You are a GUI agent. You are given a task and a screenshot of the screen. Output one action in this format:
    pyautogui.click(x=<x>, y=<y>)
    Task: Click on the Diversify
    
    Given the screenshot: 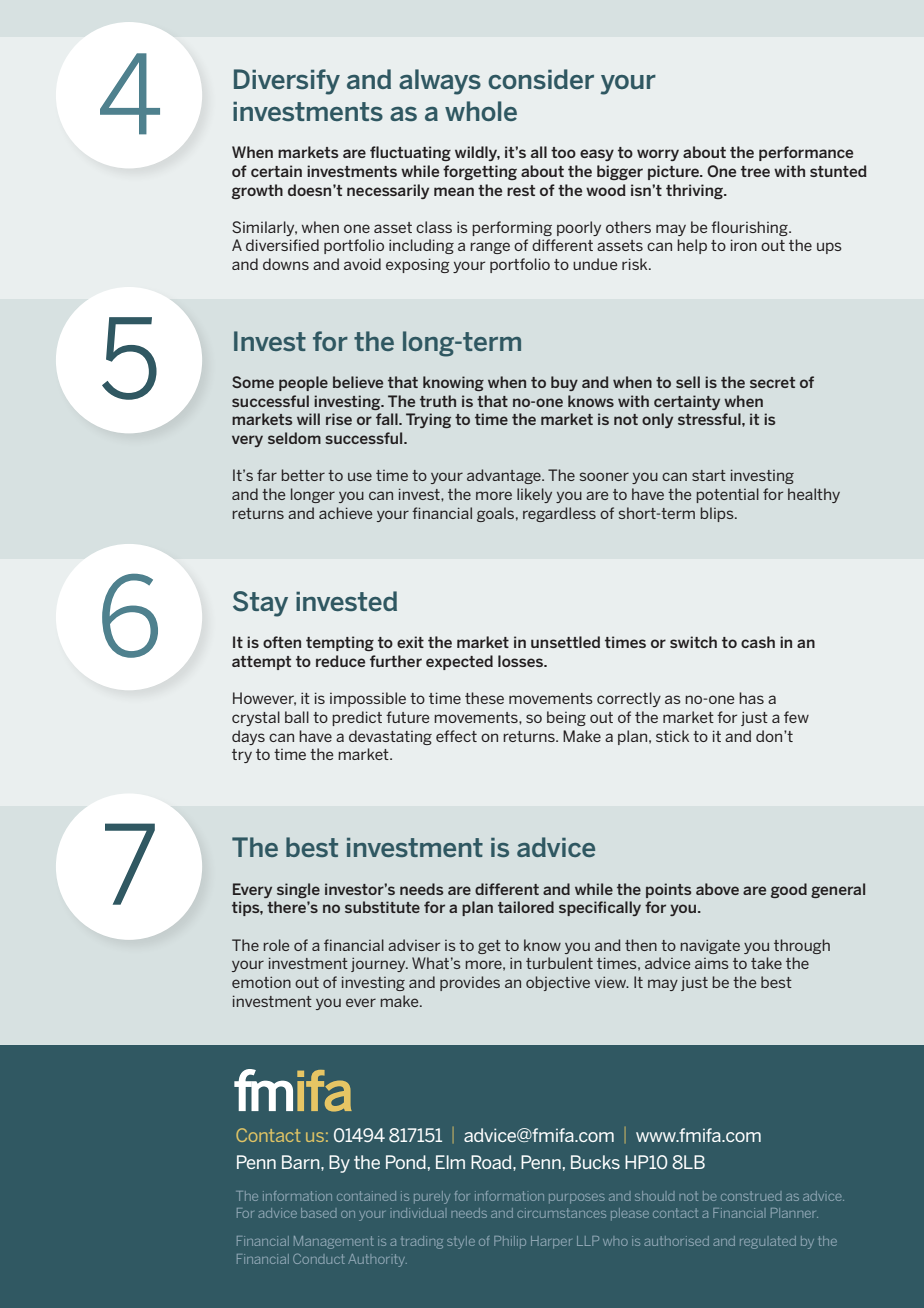 What is the action you would take?
    pyautogui.click(x=287, y=82)
